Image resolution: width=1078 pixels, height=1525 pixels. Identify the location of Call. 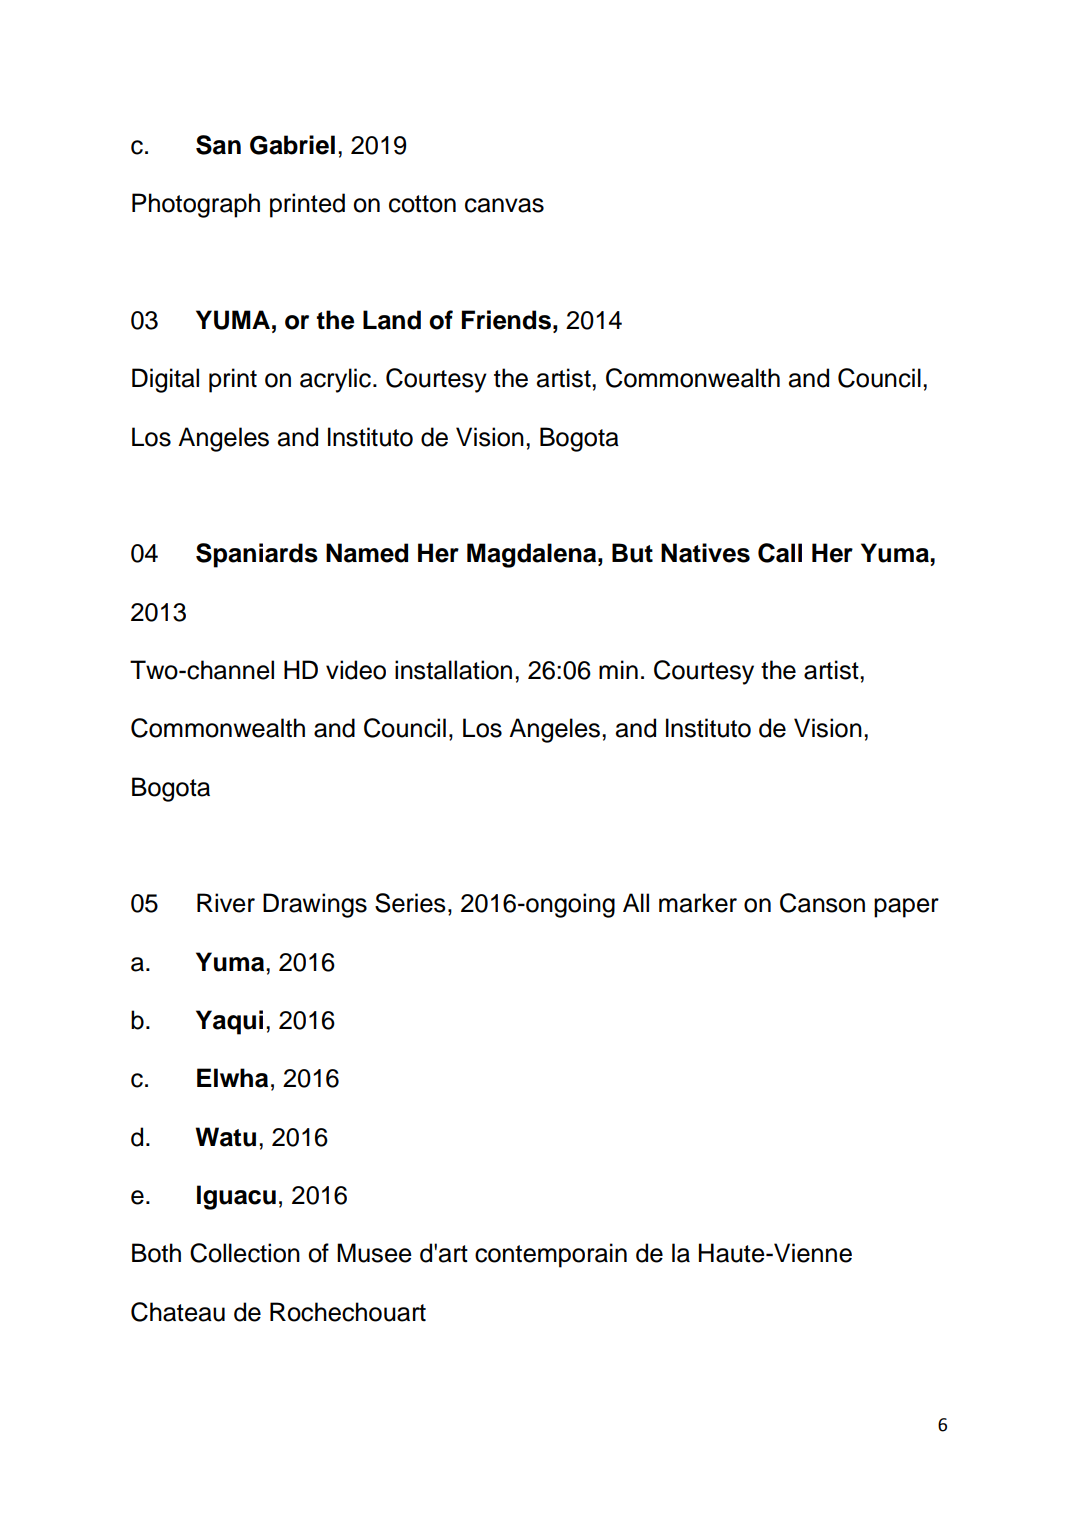
(780, 553).
